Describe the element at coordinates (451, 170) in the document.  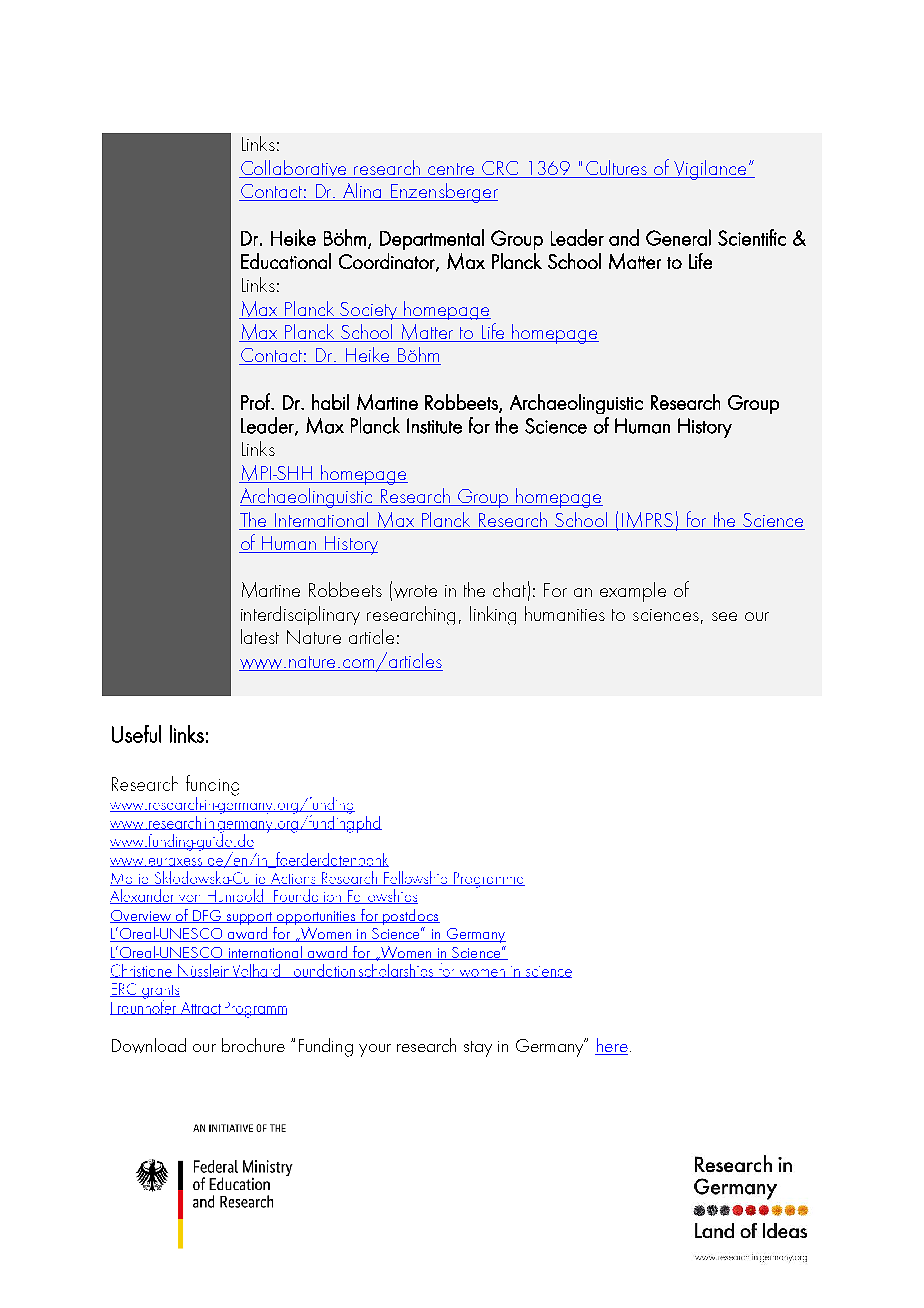
I see `centre` at that location.
